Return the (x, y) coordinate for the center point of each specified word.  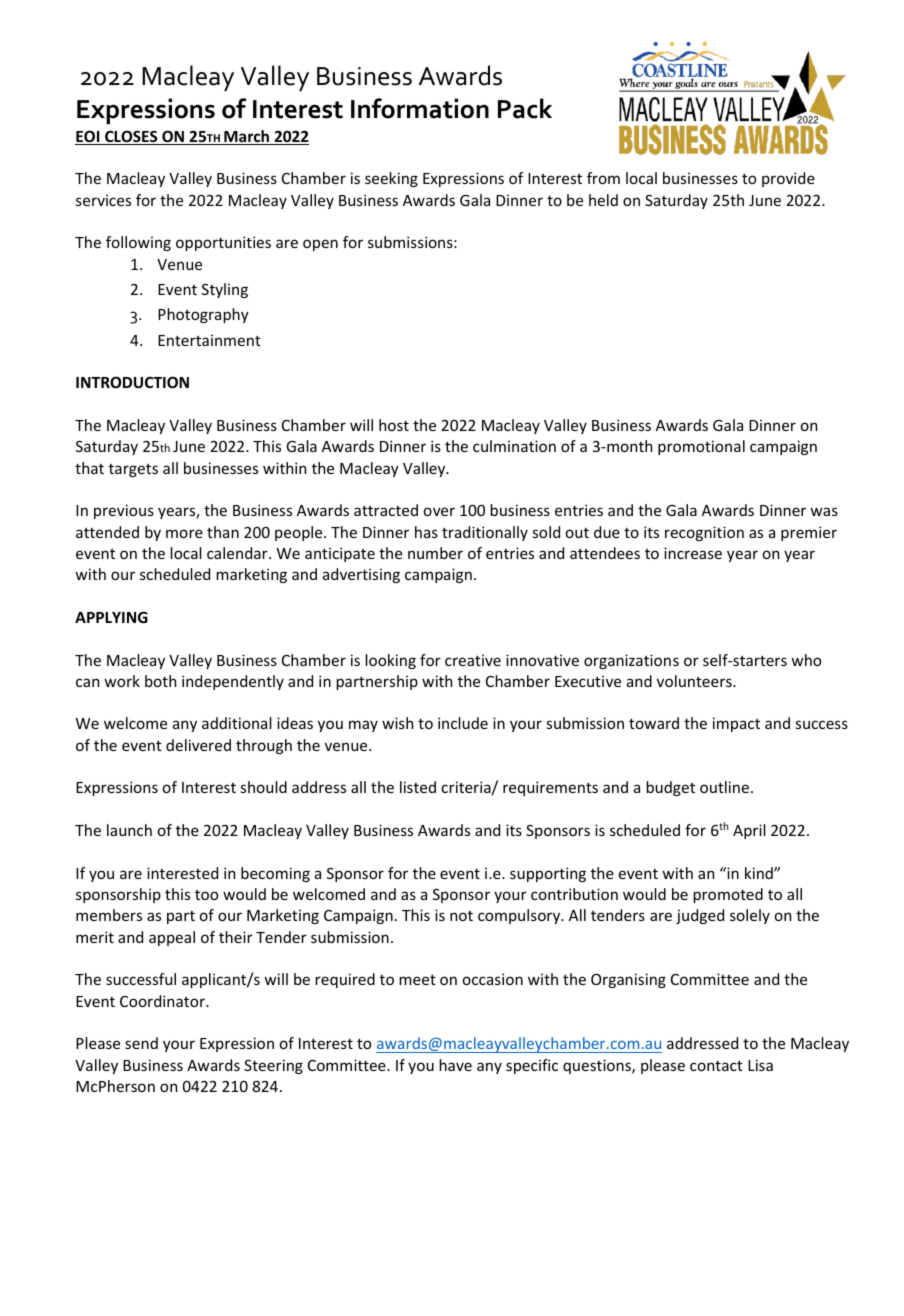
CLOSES (131, 137)
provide (788, 179)
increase (693, 553)
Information (420, 108)
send (141, 1043)
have (455, 1065)
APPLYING (111, 617)
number (435, 553)
